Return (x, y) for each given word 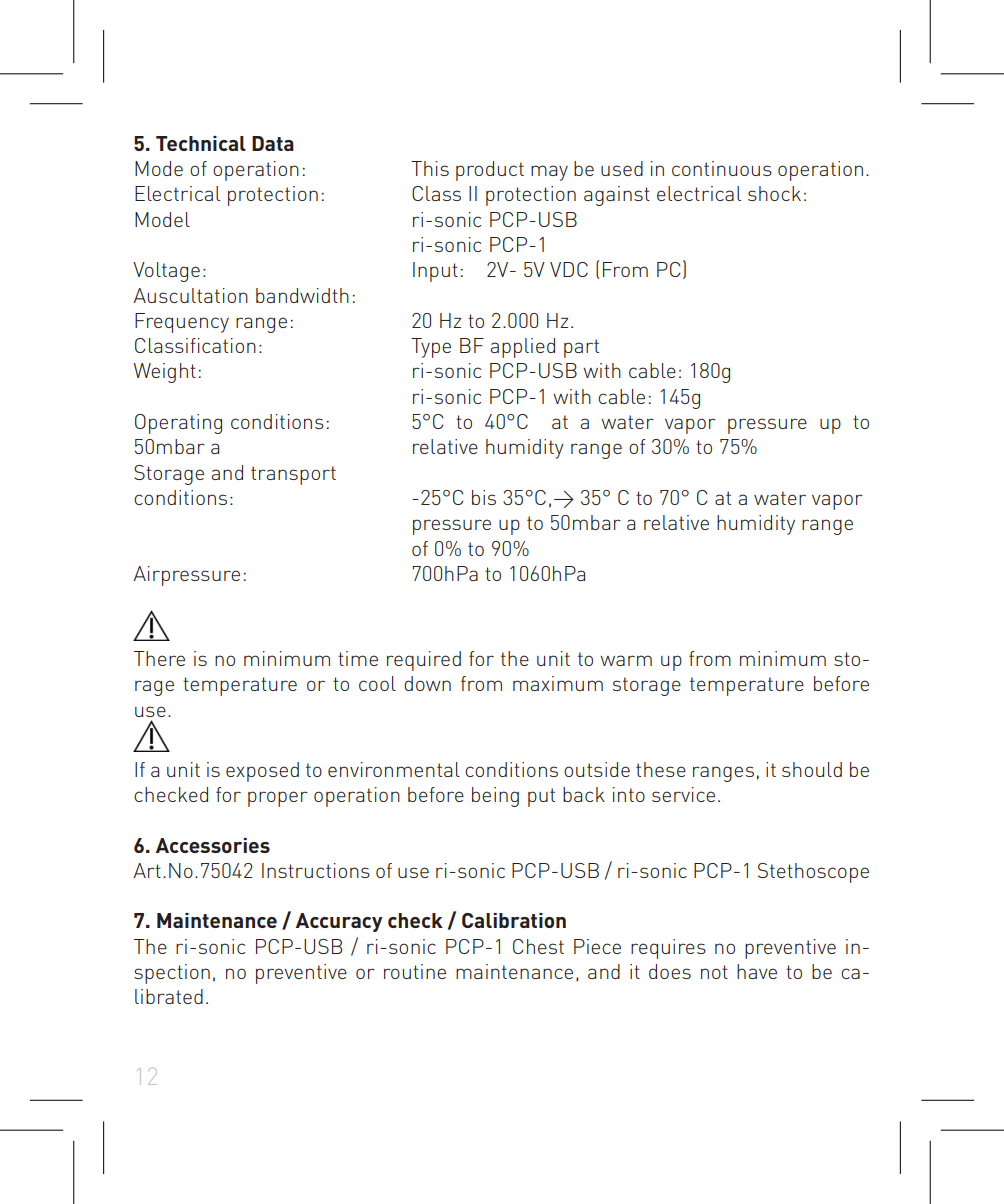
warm (626, 660)
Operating (178, 424)
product (490, 171)
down (427, 683)
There (159, 658)
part (581, 348)
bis (484, 497)
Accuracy (339, 922)
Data (273, 143)
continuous (722, 168)
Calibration (514, 920)
